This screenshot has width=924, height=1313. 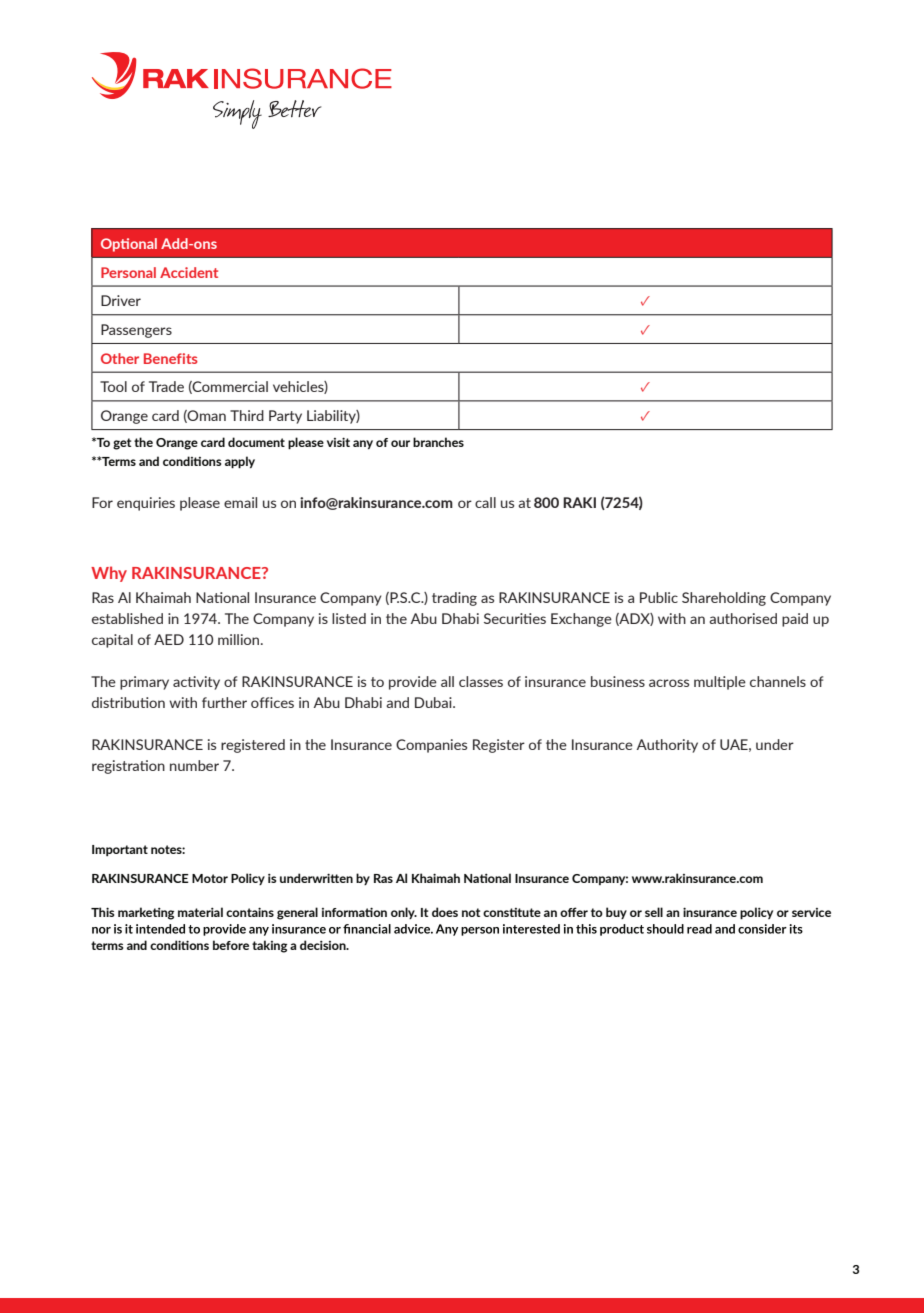 What do you see at coordinates (127, 618) in the screenshot?
I see `established` at bounding box center [127, 618].
